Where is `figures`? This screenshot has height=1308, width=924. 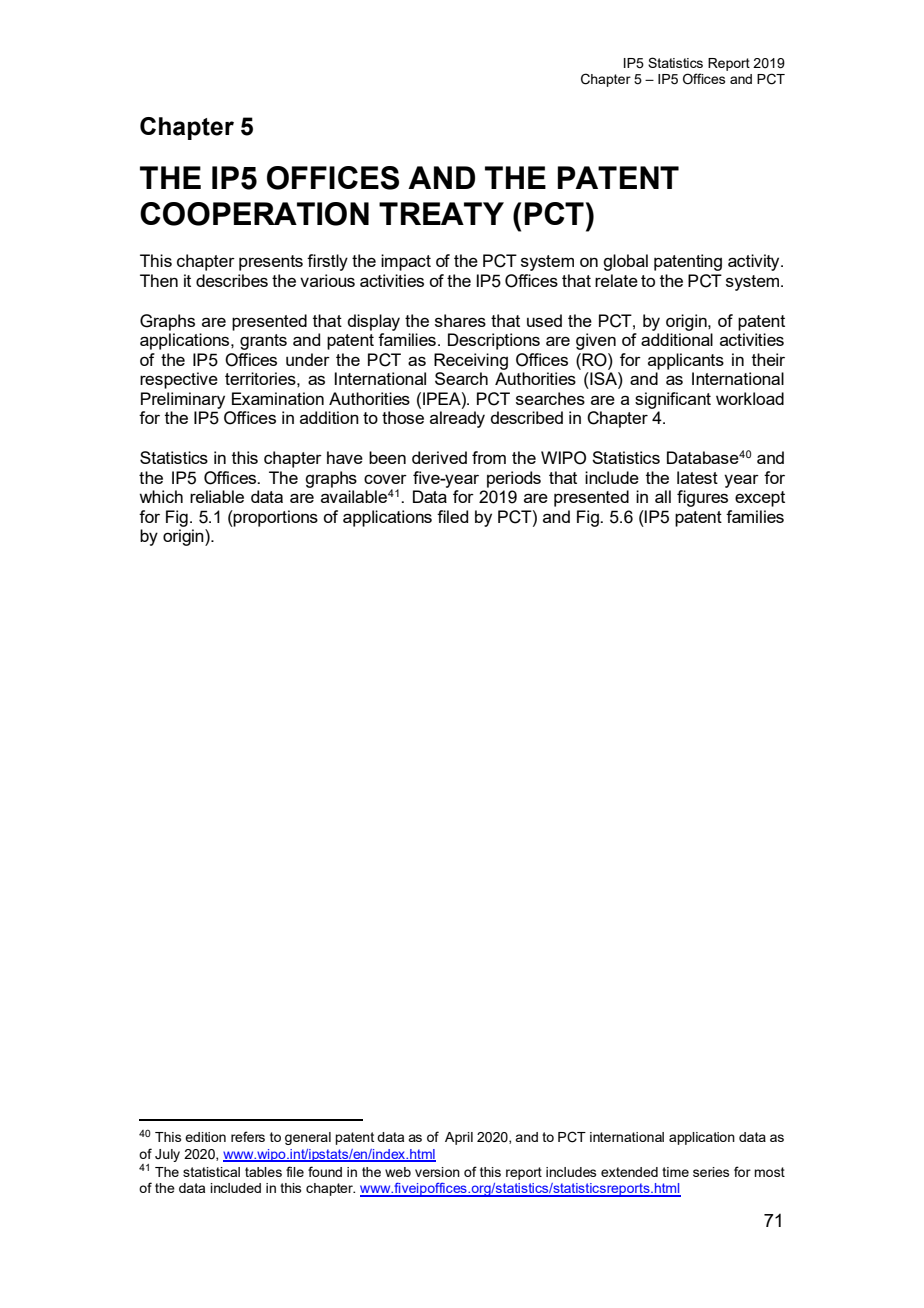 figures is located at coordinates (702, 498).
